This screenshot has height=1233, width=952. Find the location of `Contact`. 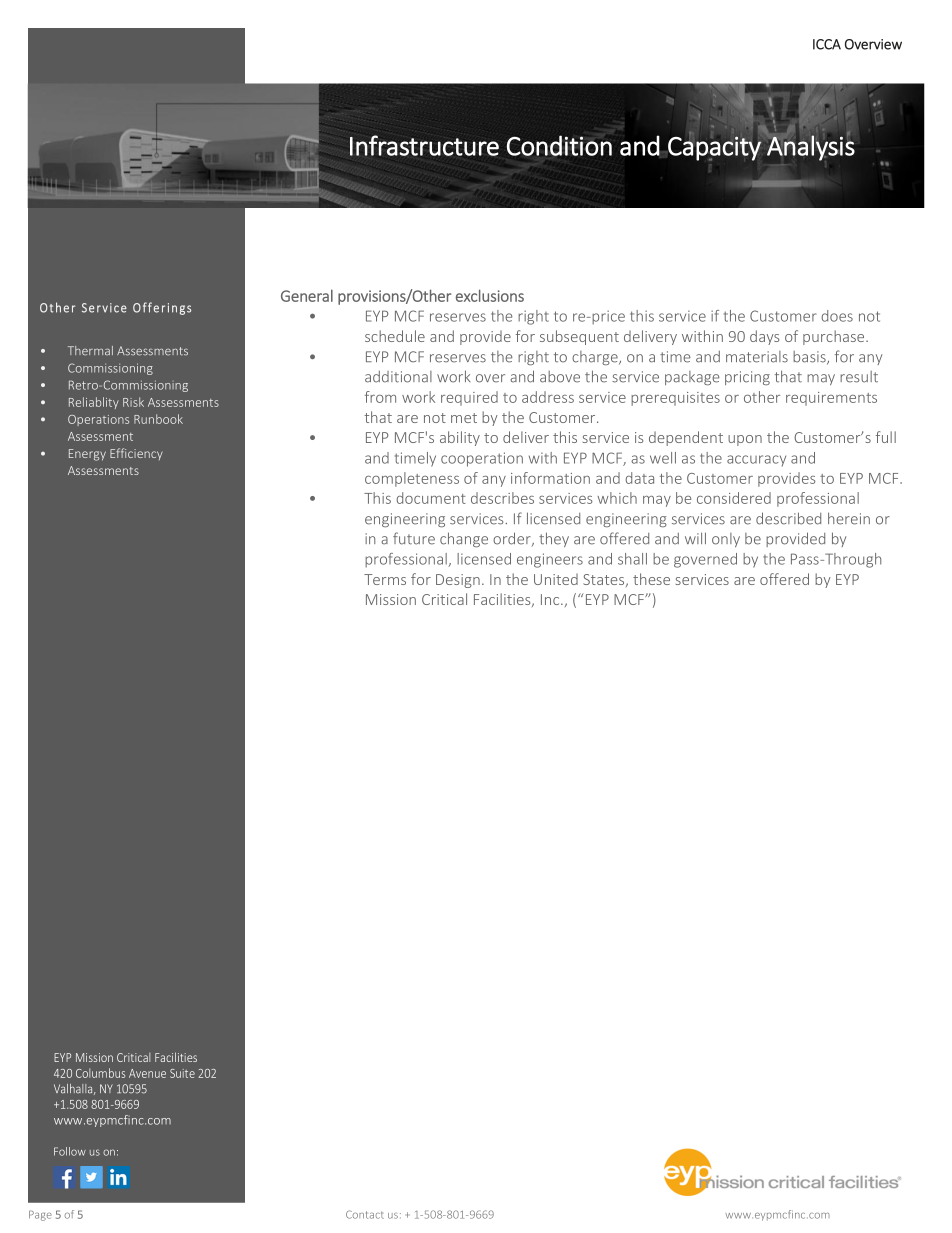

Contact is located at coordinates (365, 1214).
